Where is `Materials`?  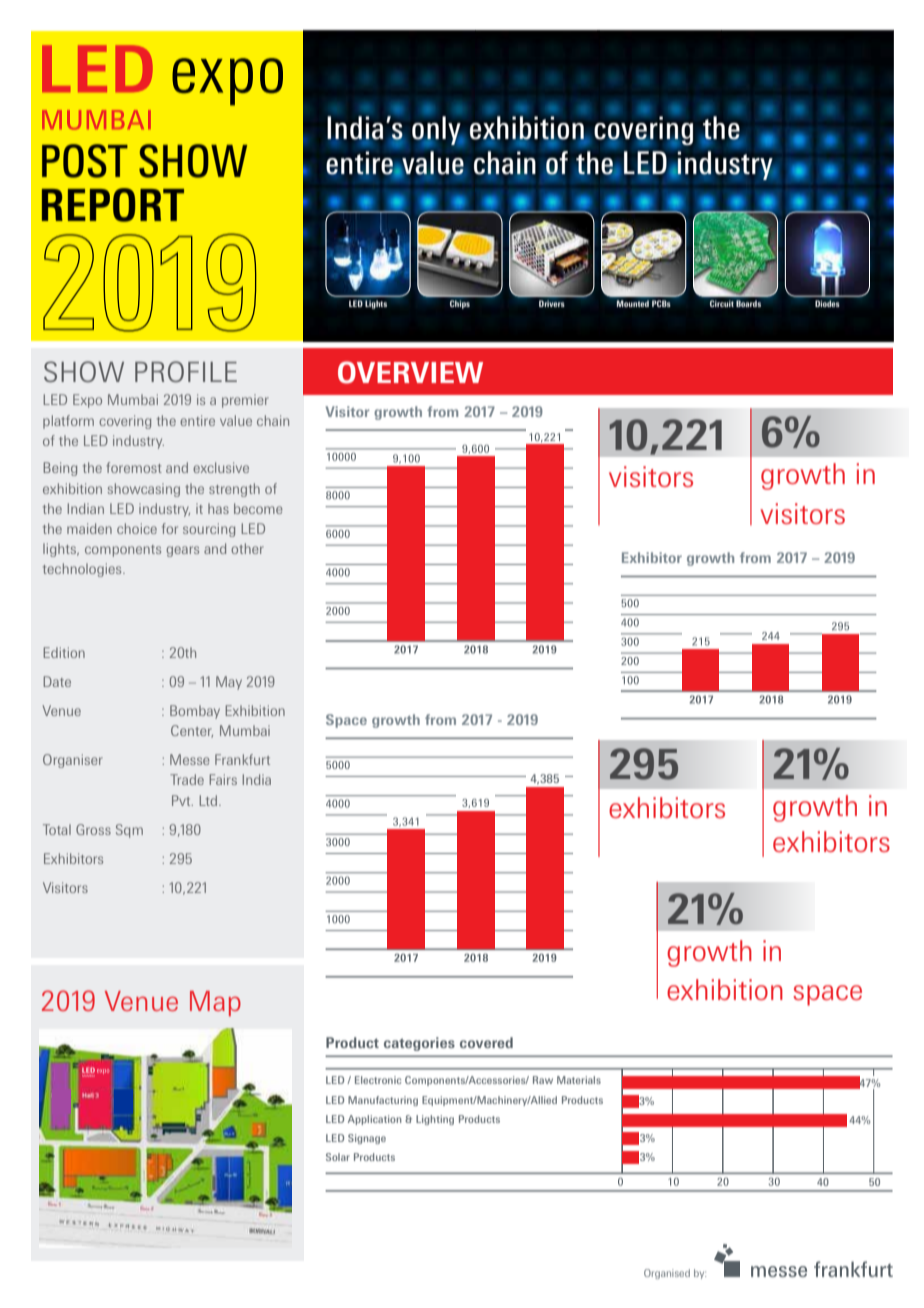 Materials is located at coordinates (579, 1080).
